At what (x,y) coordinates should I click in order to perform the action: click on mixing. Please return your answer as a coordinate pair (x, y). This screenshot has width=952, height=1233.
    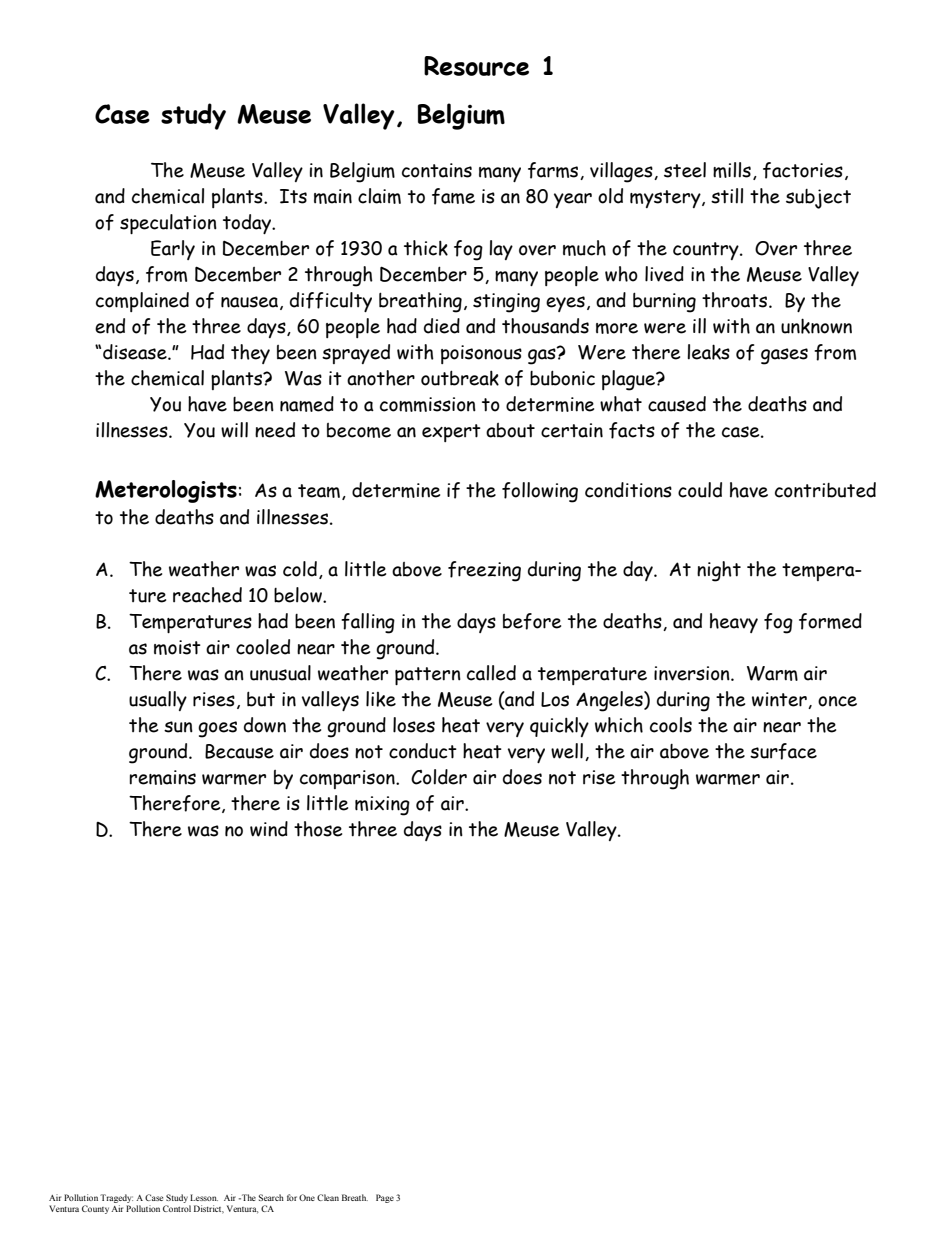
    Looking at the image, I should click on (382, 806).
